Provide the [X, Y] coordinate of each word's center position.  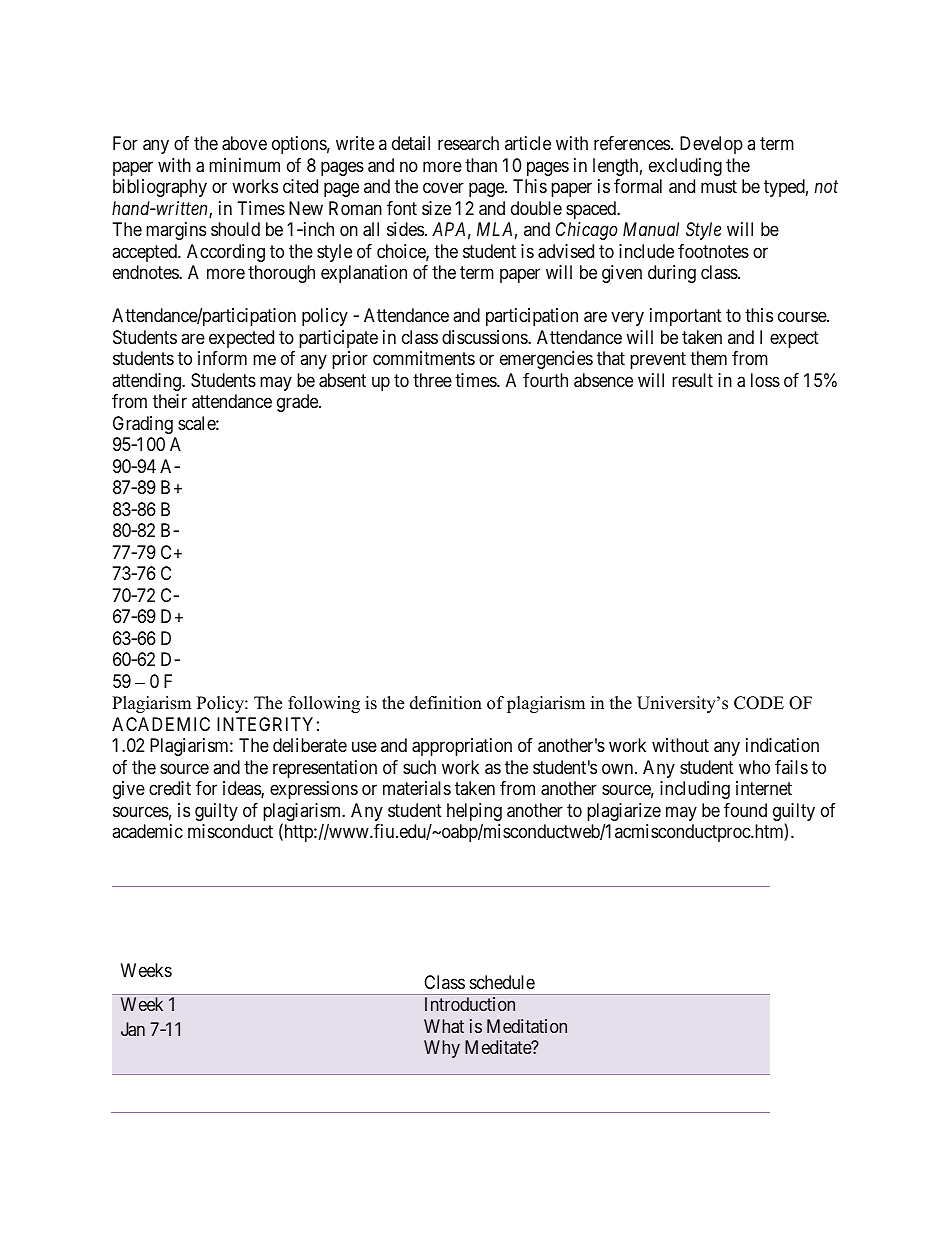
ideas [242, 789]
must [719, 187]
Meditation [527, 1026]
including [695, 790]
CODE [759, 703]
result [692, 380]
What [444, 1026]
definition [446, 703]
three [432, 380]
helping [474, 813]
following [324, 704]
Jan [133, 1029]
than [481, 165]
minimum [244, 165]
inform [222, 358]
